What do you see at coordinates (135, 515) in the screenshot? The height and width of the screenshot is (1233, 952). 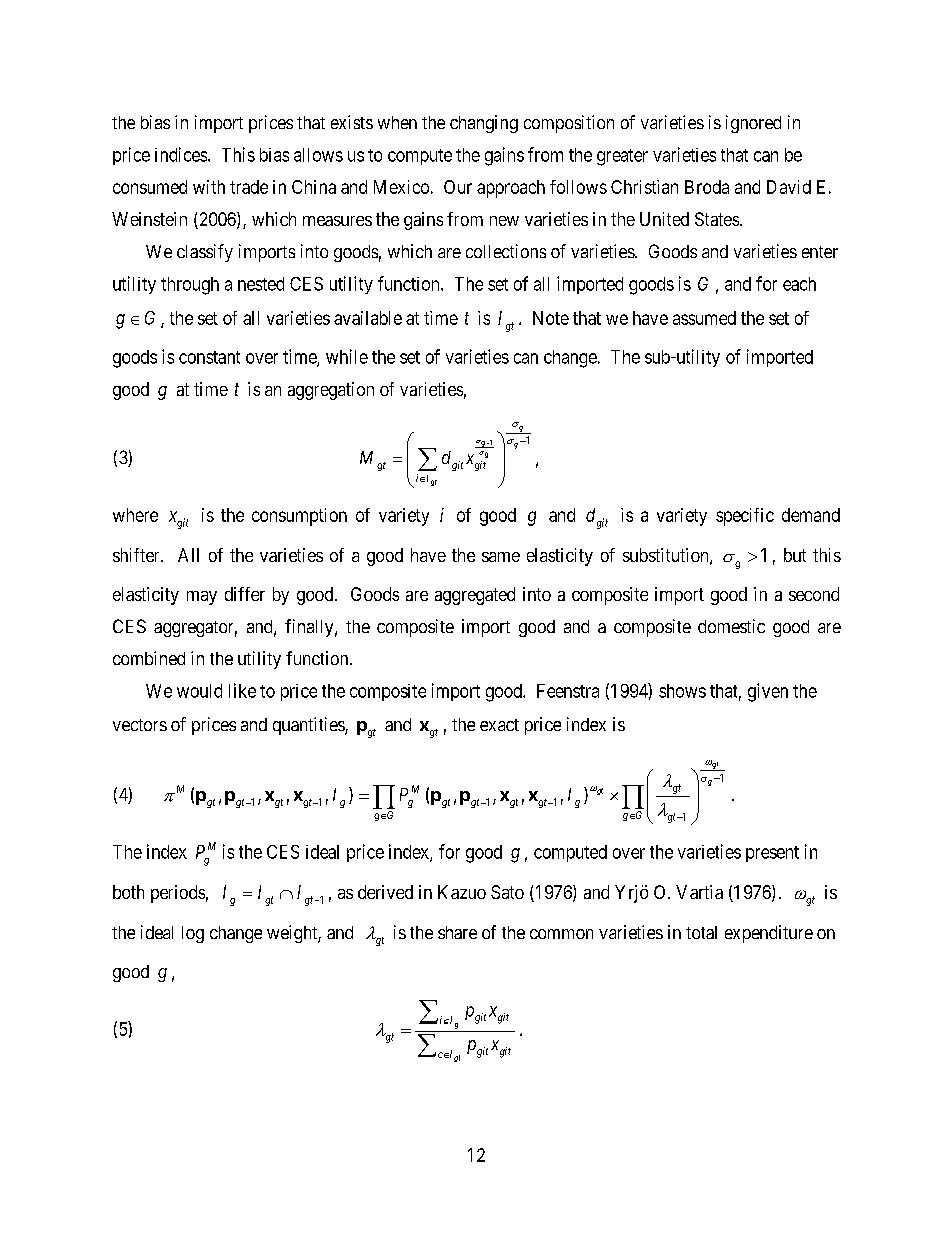 I see `where` at bounding box center [135, 515].
